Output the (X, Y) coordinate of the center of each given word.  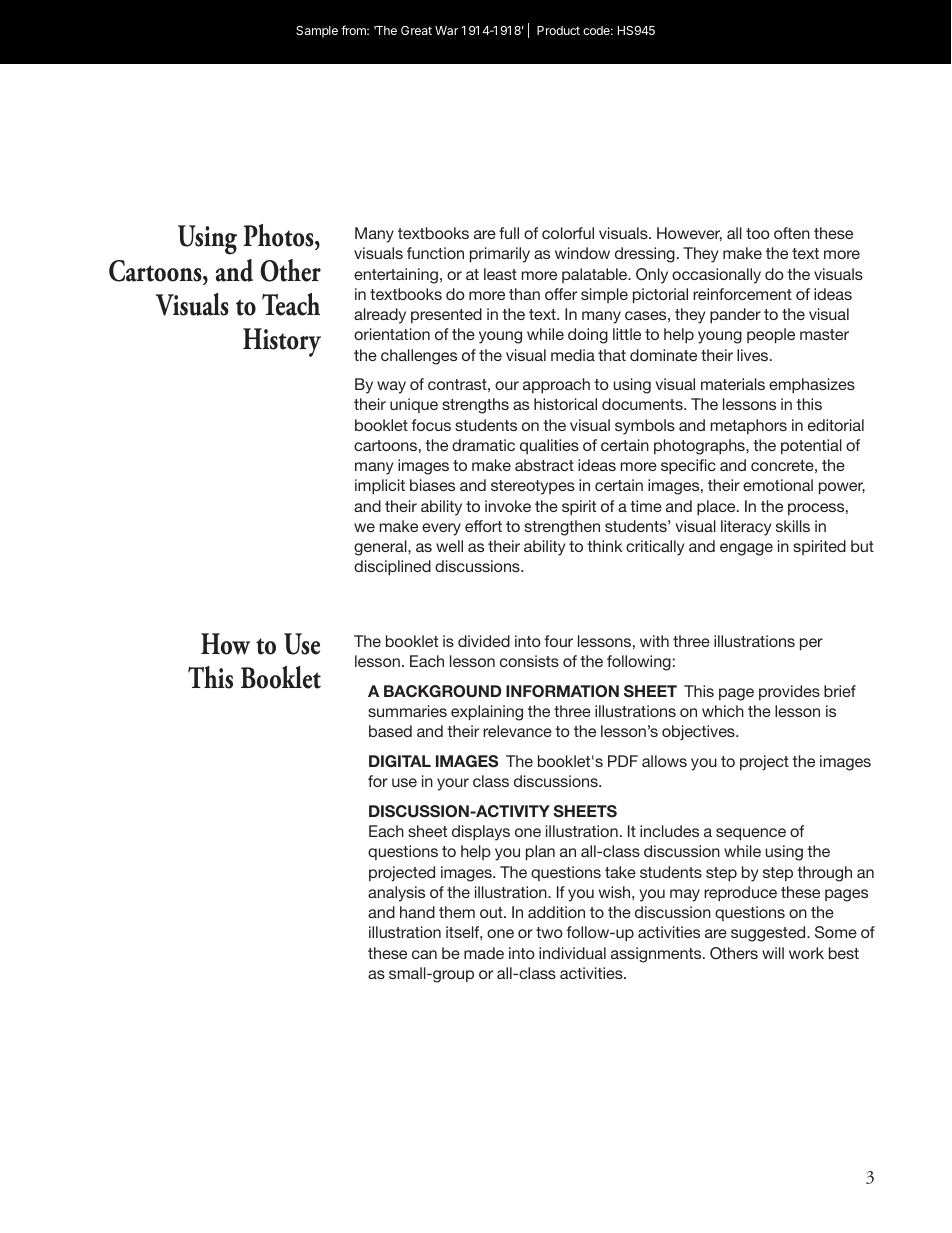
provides (789, 692)
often (792, 233)
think (604, 546)
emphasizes (812, 385)
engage (746, 549)
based (390, 731)
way (391, 387)
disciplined (392, 567)
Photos (280, 237)
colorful (568, 233)
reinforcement (742, 294)
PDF (623, 761)
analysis (396, 894)
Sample (317, 32)
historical (565, 404)
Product (558, 30)
